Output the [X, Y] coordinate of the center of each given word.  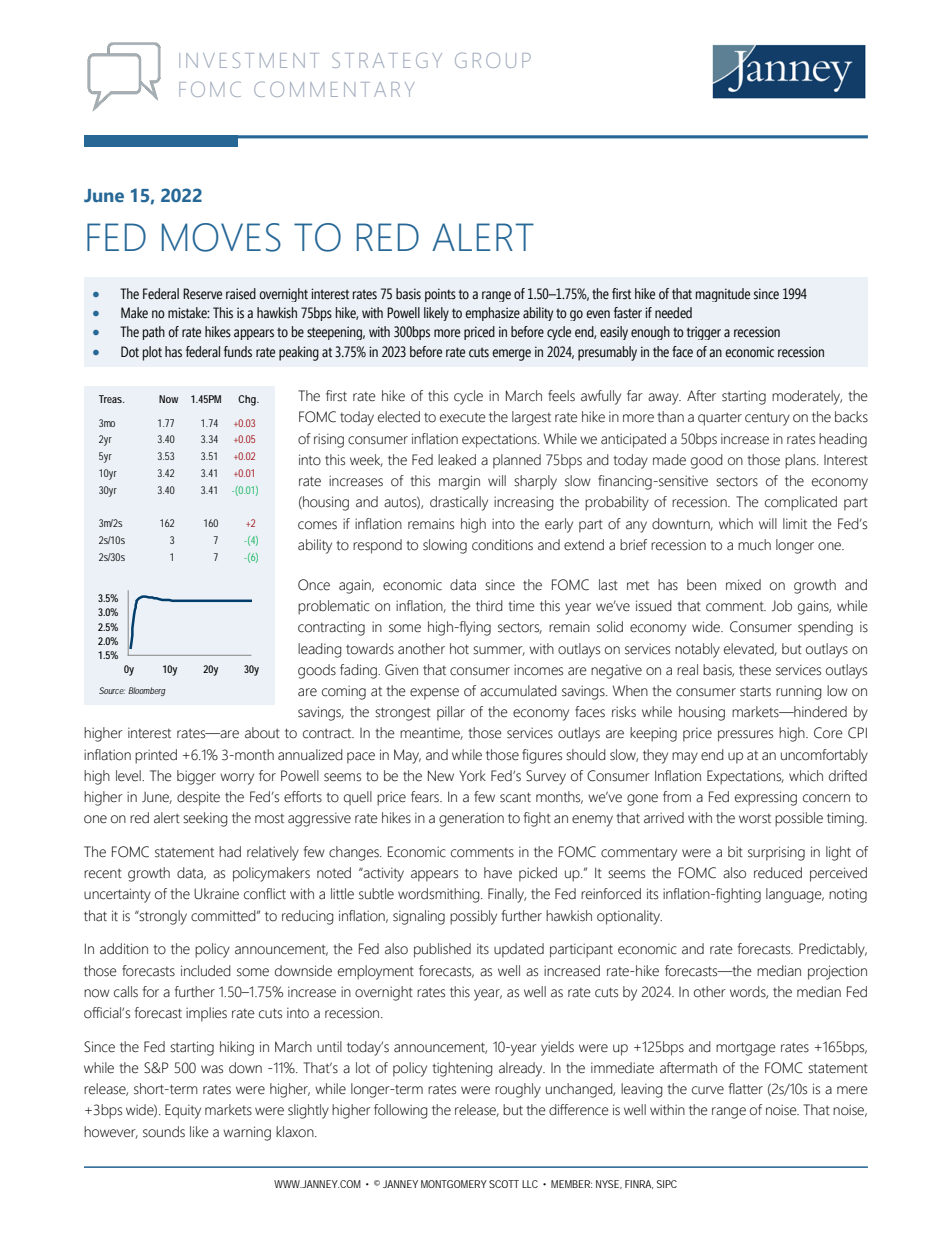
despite [198, 798]
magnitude [723, 295]
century [767, 419]
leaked [457, 460]
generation [471, 819]
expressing [766, 798]
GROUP [493, 60]
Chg [248, 400]
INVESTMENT [249, 60]
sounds [164, 1132]
